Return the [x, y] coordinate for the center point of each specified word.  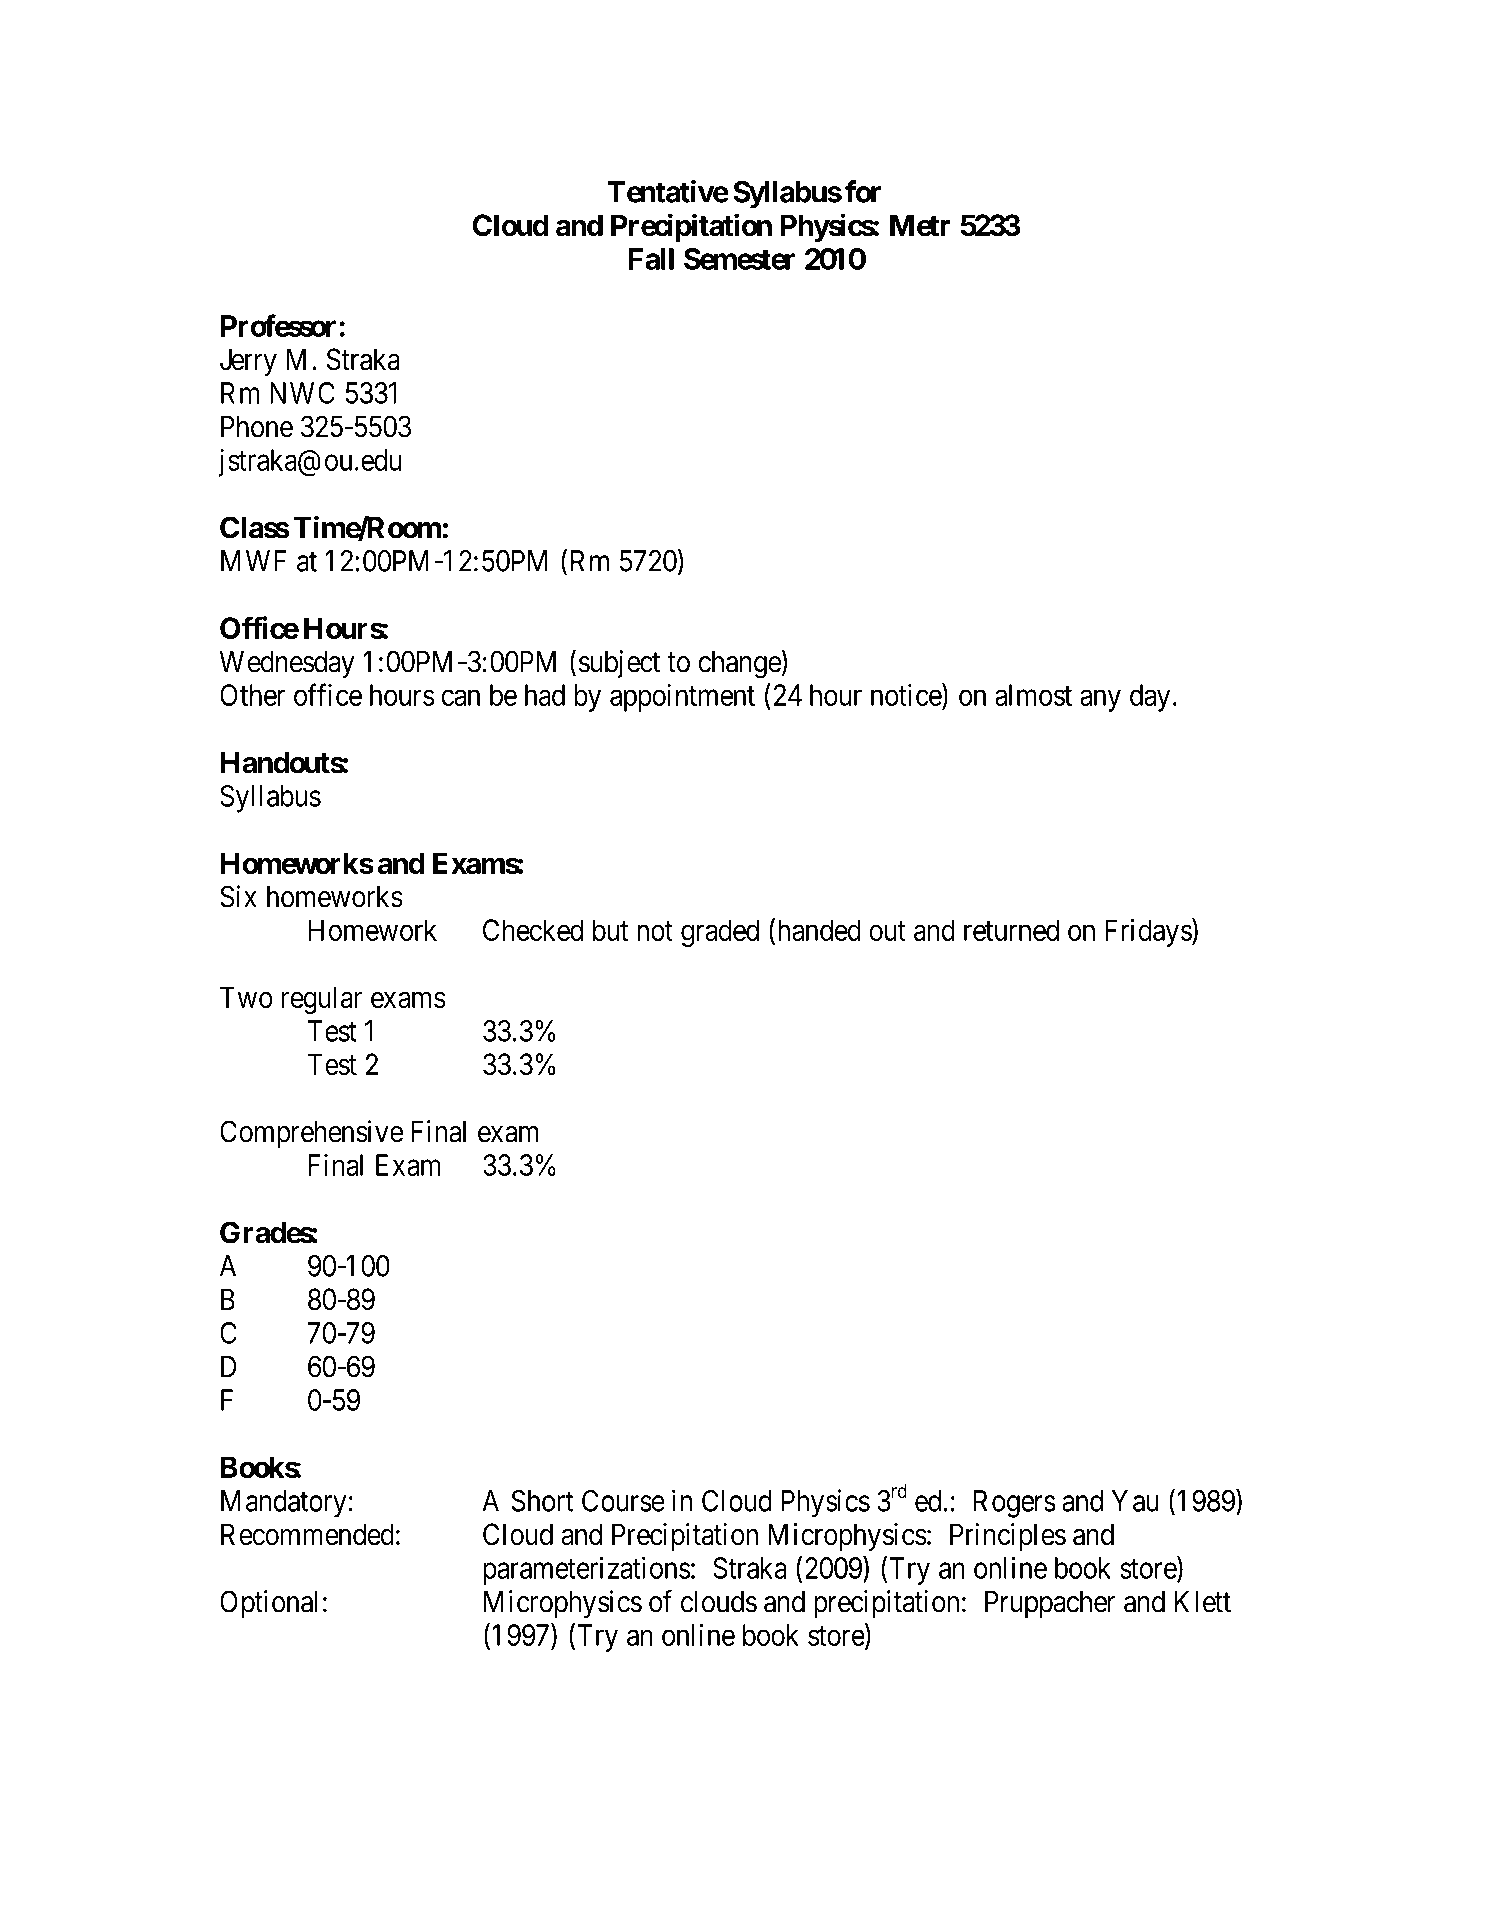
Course [623, 1501]
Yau [1135, 1501]
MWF [253, 561]
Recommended [307, 1534]
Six [238, 896]
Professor [278, 325]
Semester [739, 259]
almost [1033, 695]
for [863, 191]
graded [720, 933]
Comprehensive [311, 1134]
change [740, 665]
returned [1011, 930]
